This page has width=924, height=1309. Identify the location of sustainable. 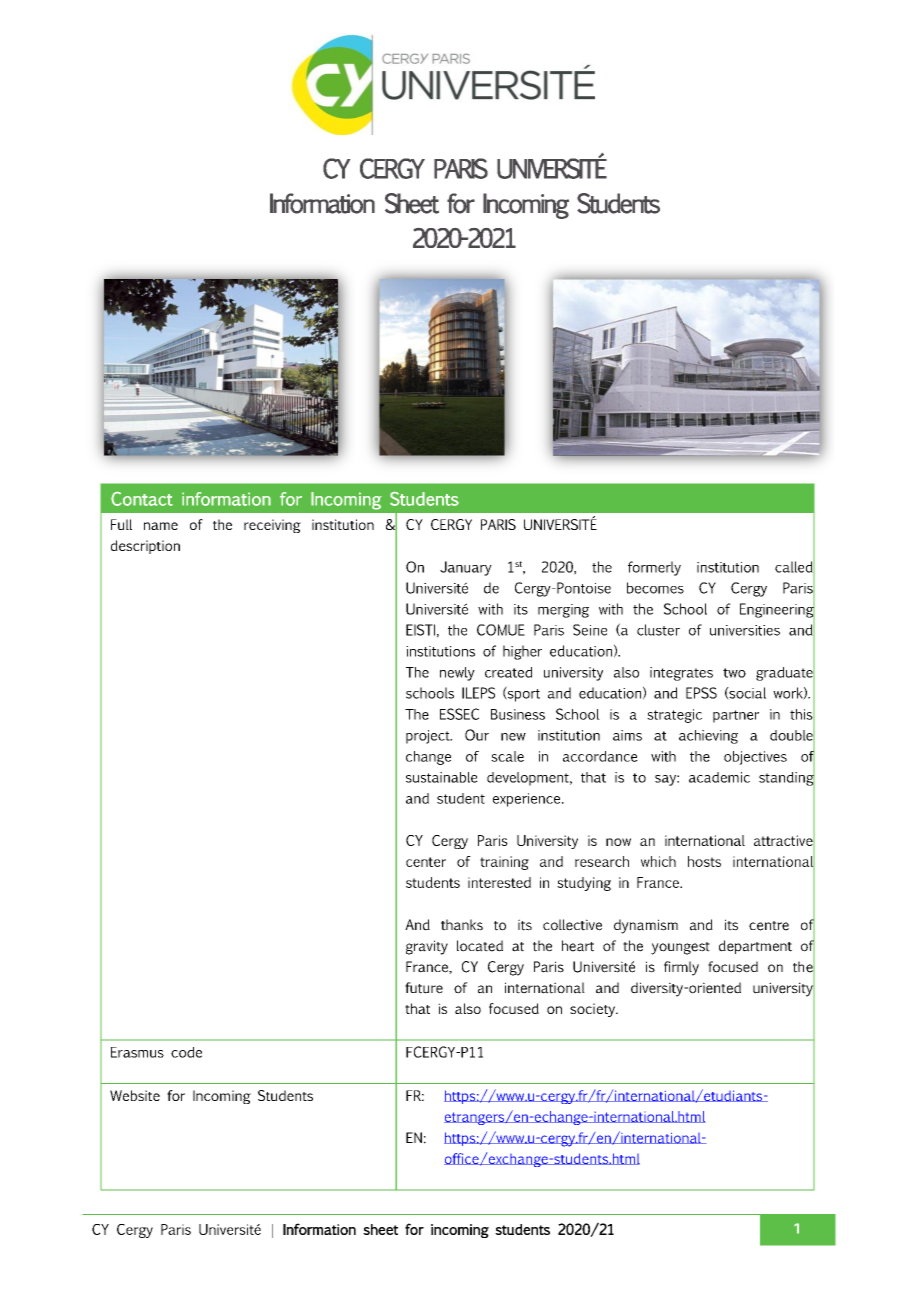
(442, 777).
